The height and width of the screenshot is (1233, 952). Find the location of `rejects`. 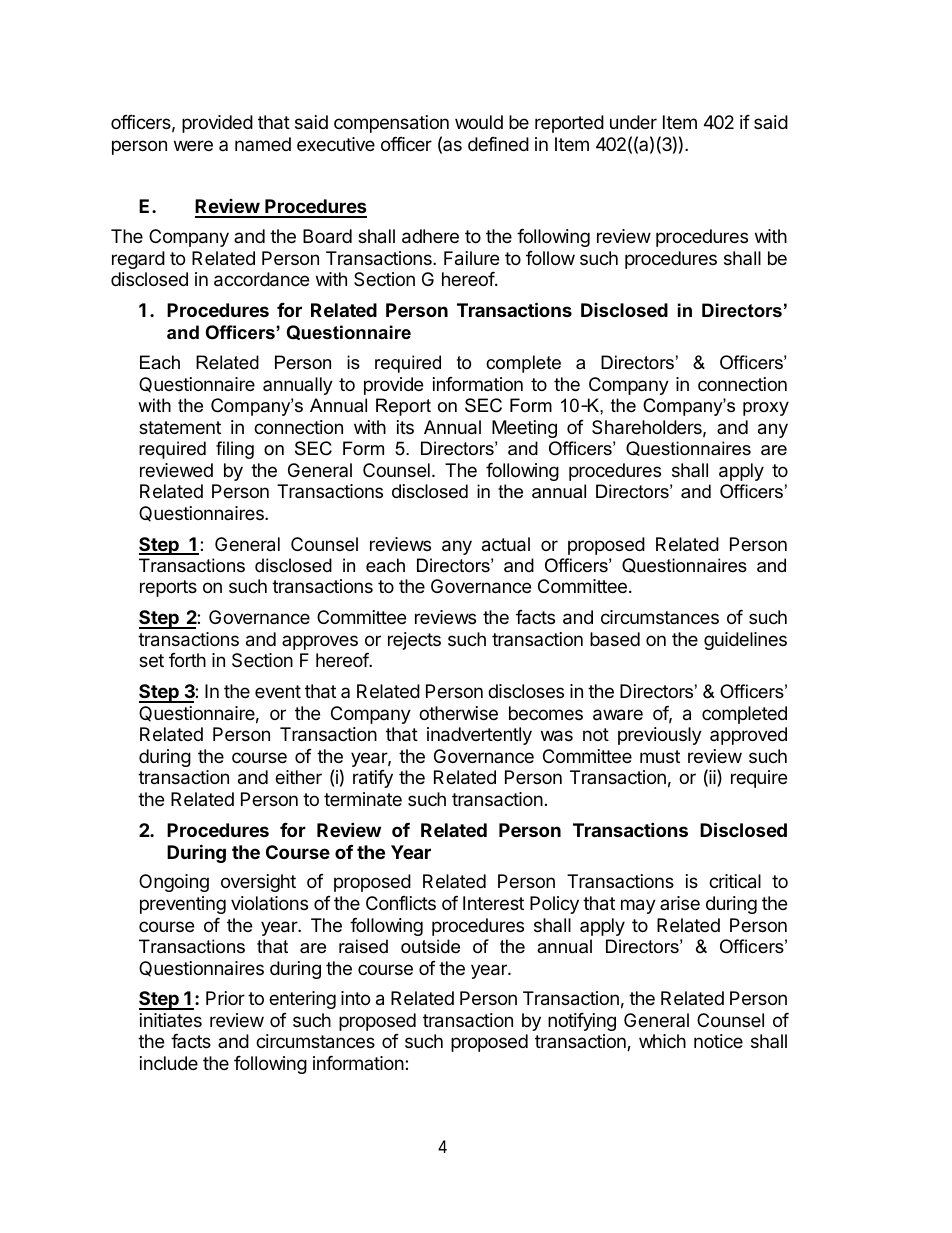

rejects is located at coordinates (414, 641).
